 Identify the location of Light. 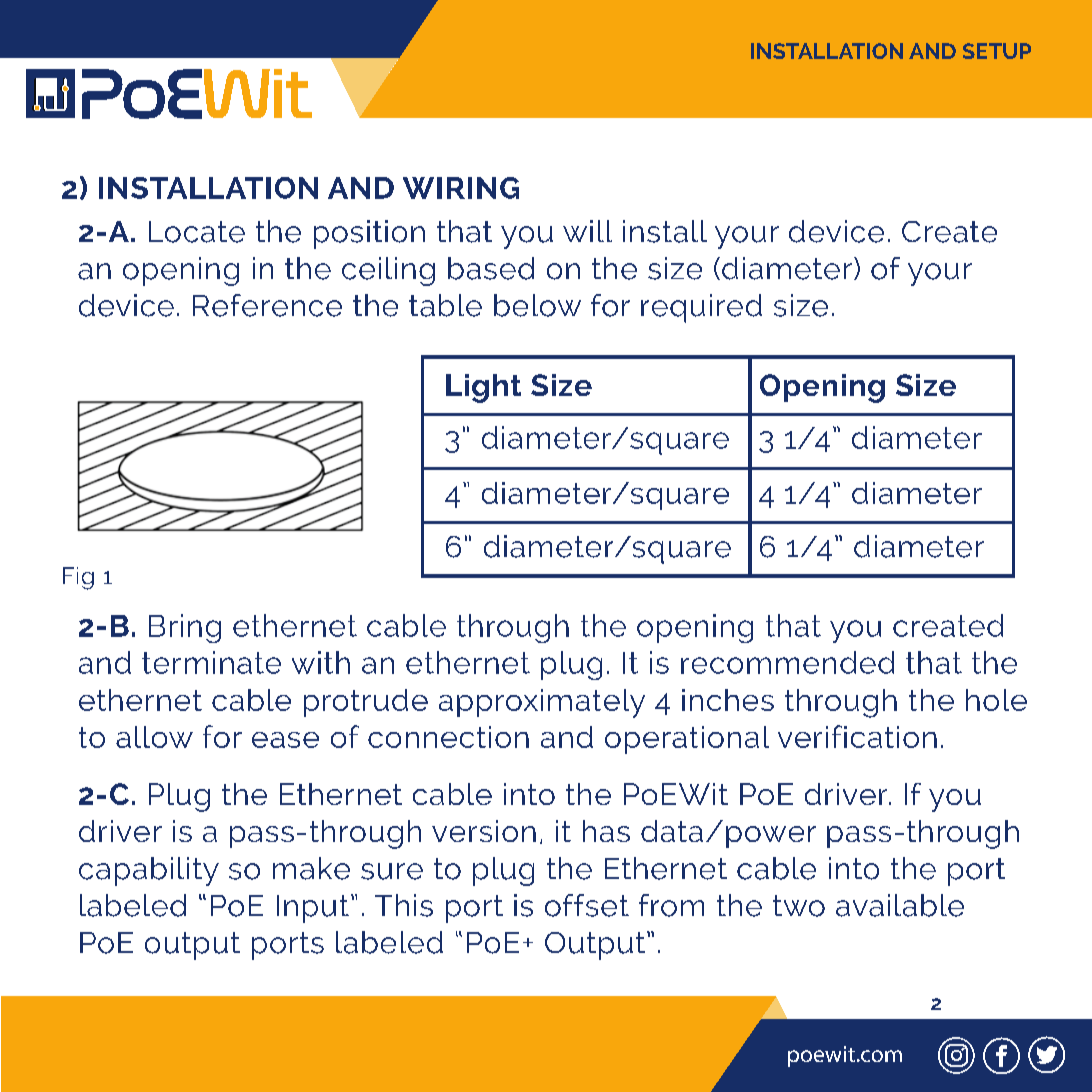
(483, 388).
